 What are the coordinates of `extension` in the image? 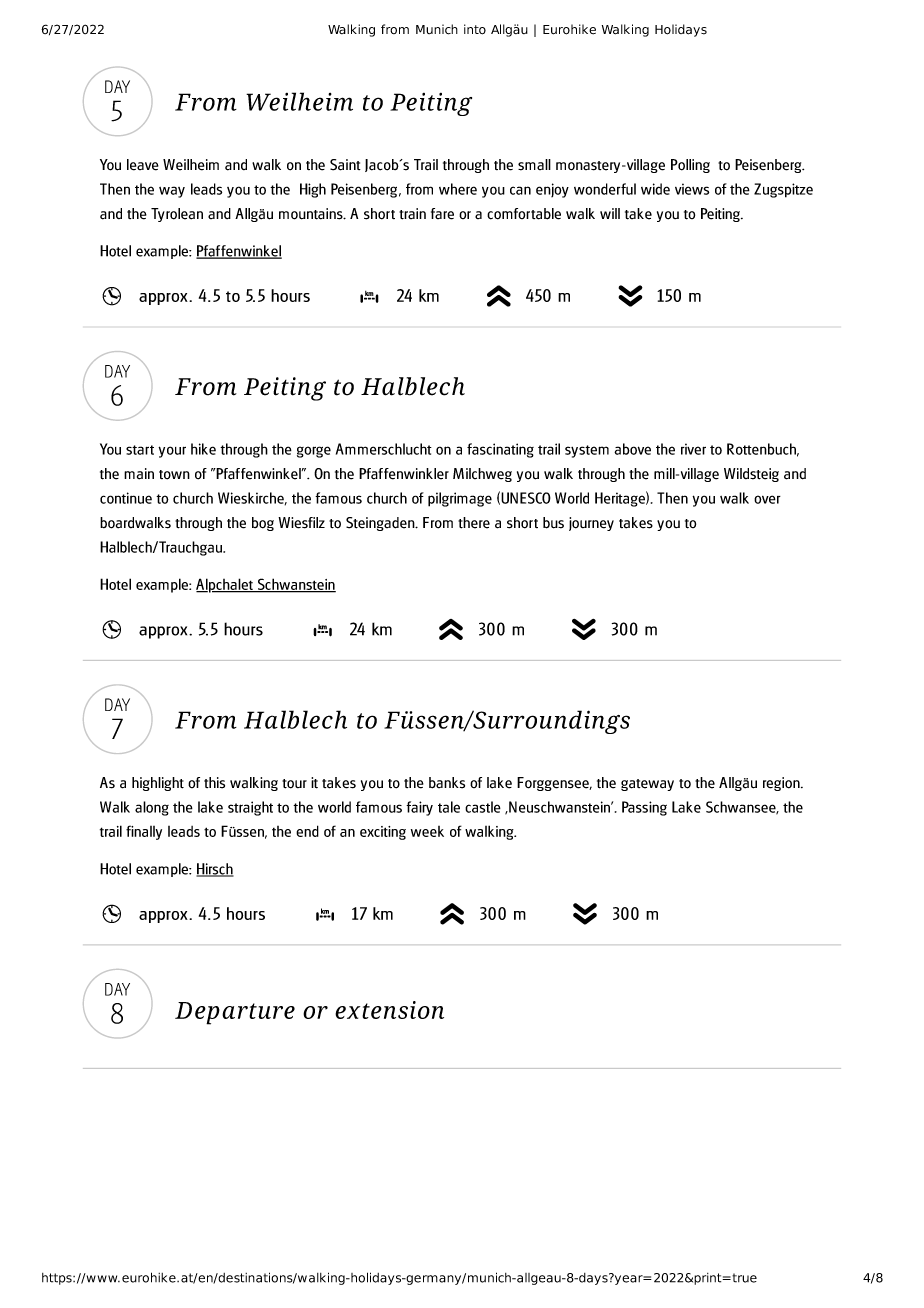 It's located at (389, 1010).
